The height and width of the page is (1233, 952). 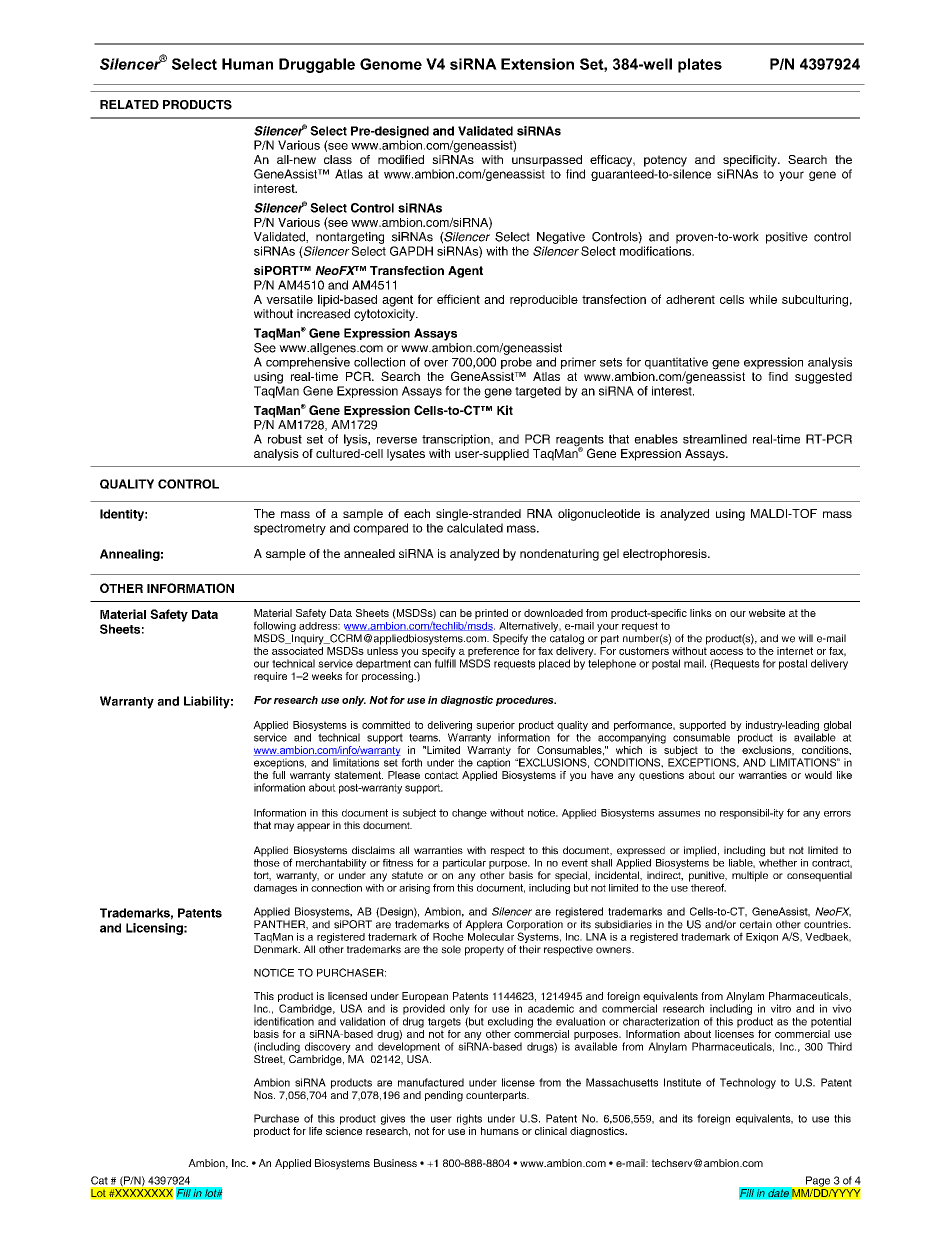 I want to click on streamlined, so click(x=715, y=439).
